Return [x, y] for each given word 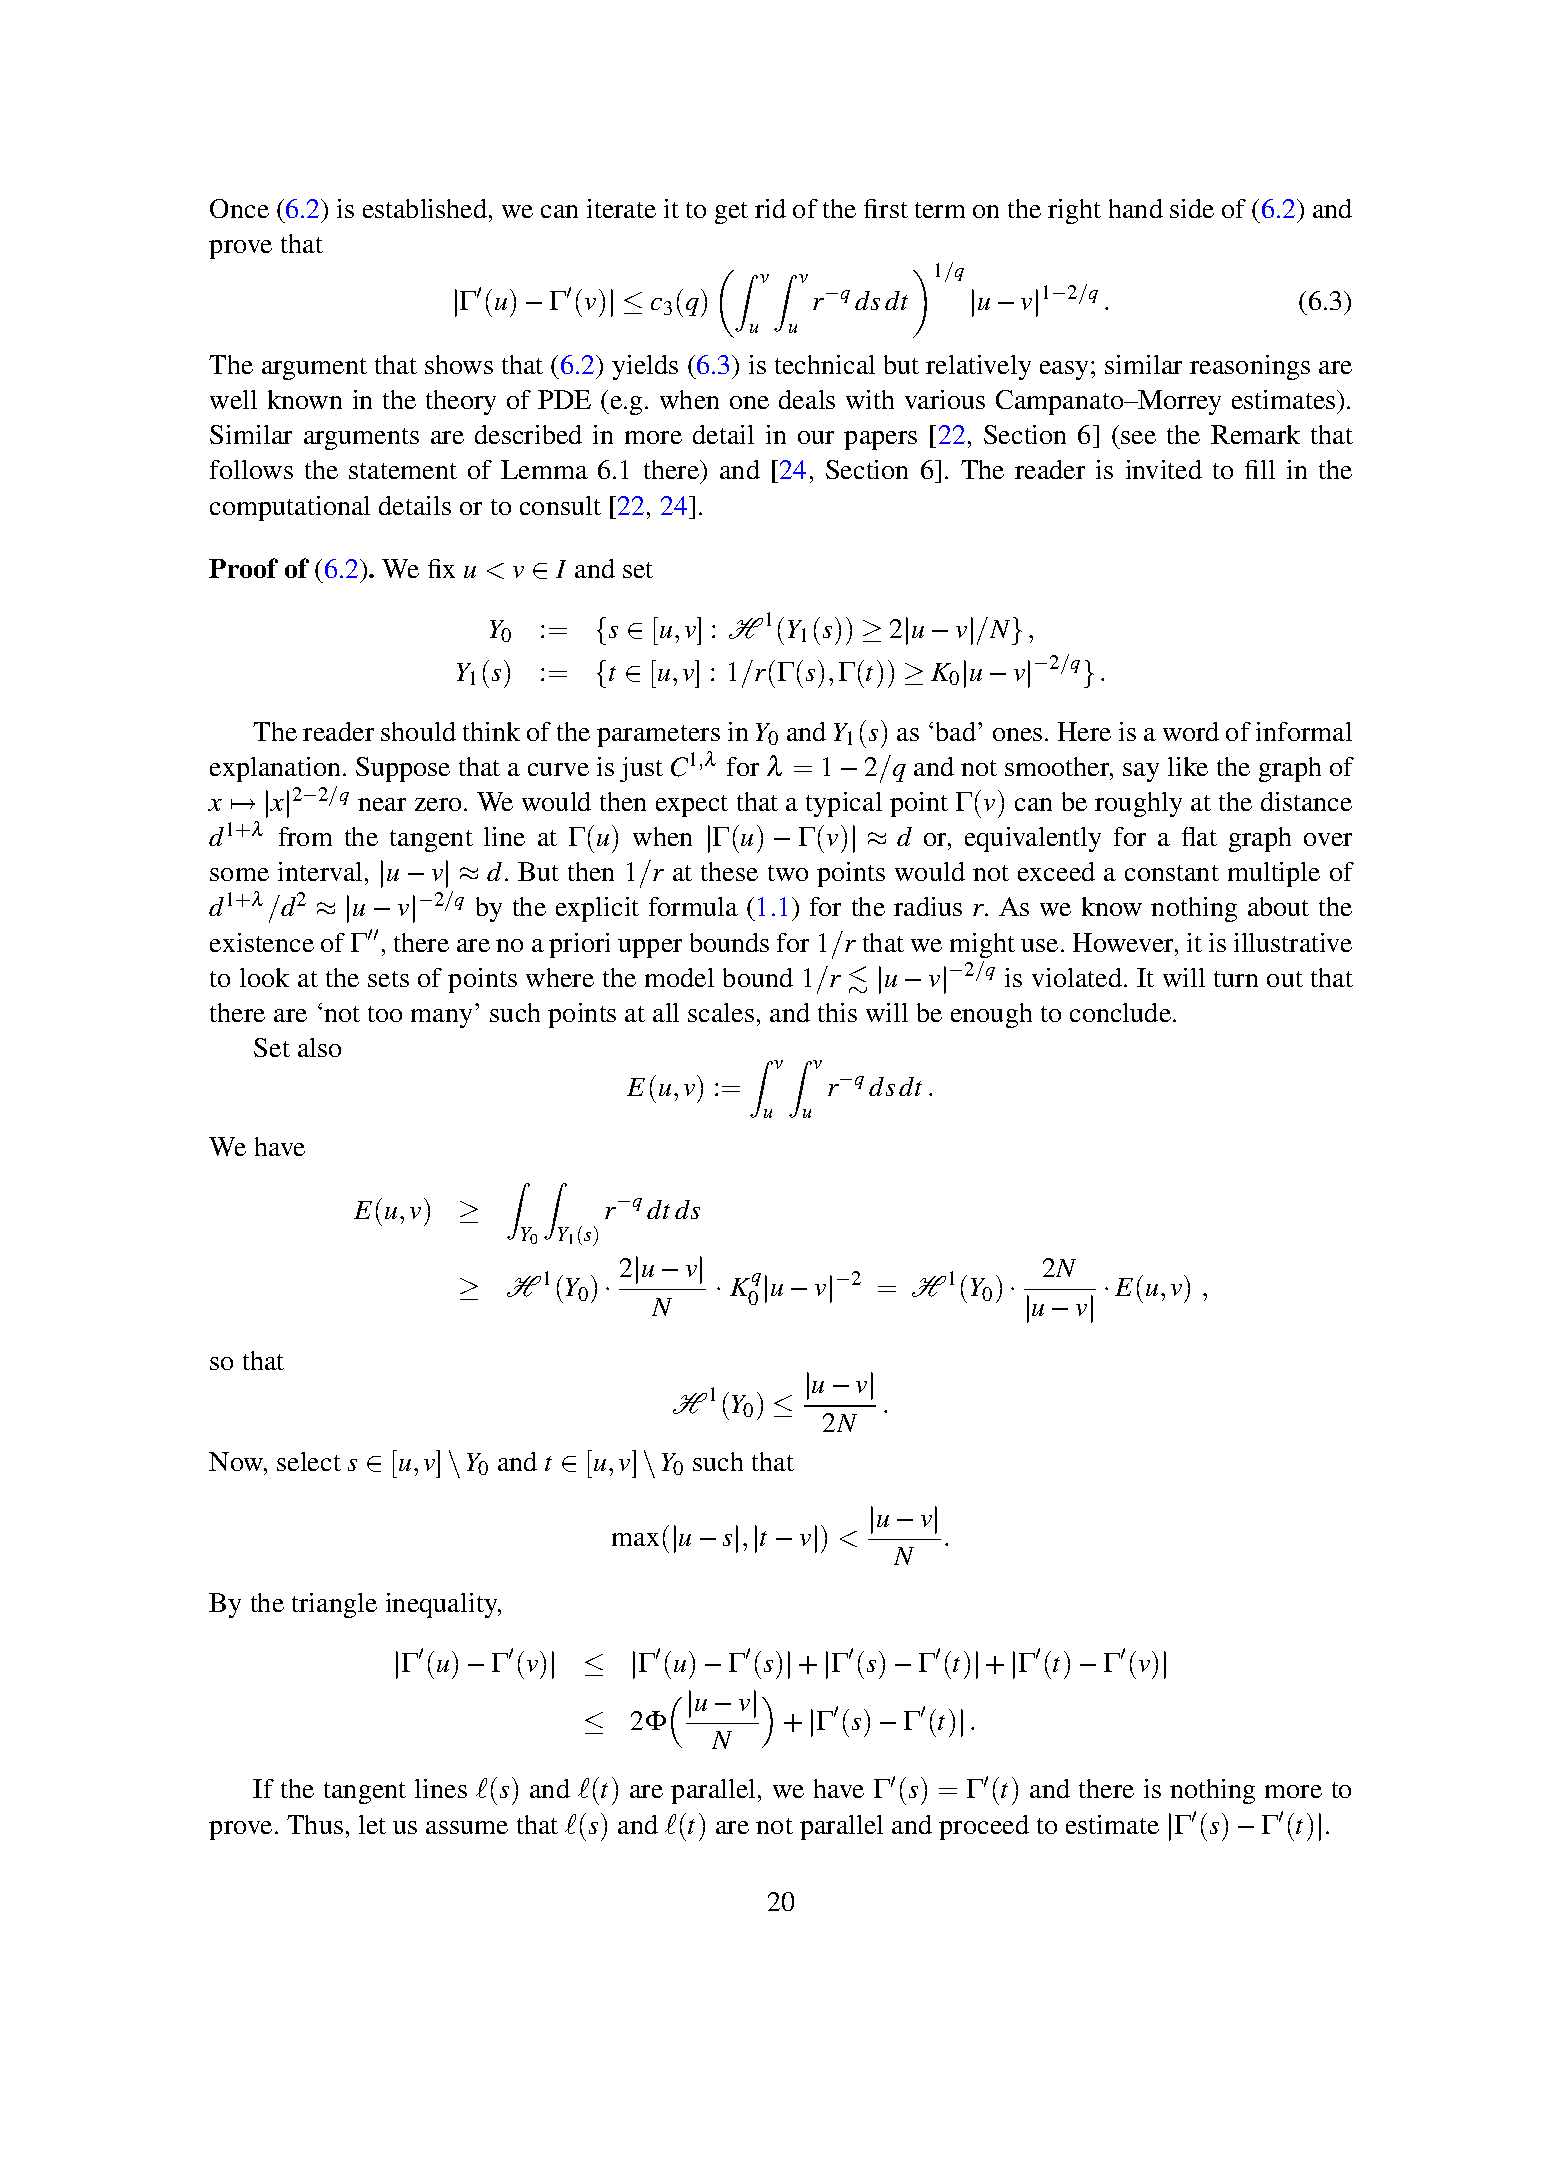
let [372, 1824]
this [837, 1012]
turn [1236, 979]
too [385, 1014]
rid [770, 208]
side [1192, 208]
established [426, 208]
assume [467, 1827]
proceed [984, 1827]
